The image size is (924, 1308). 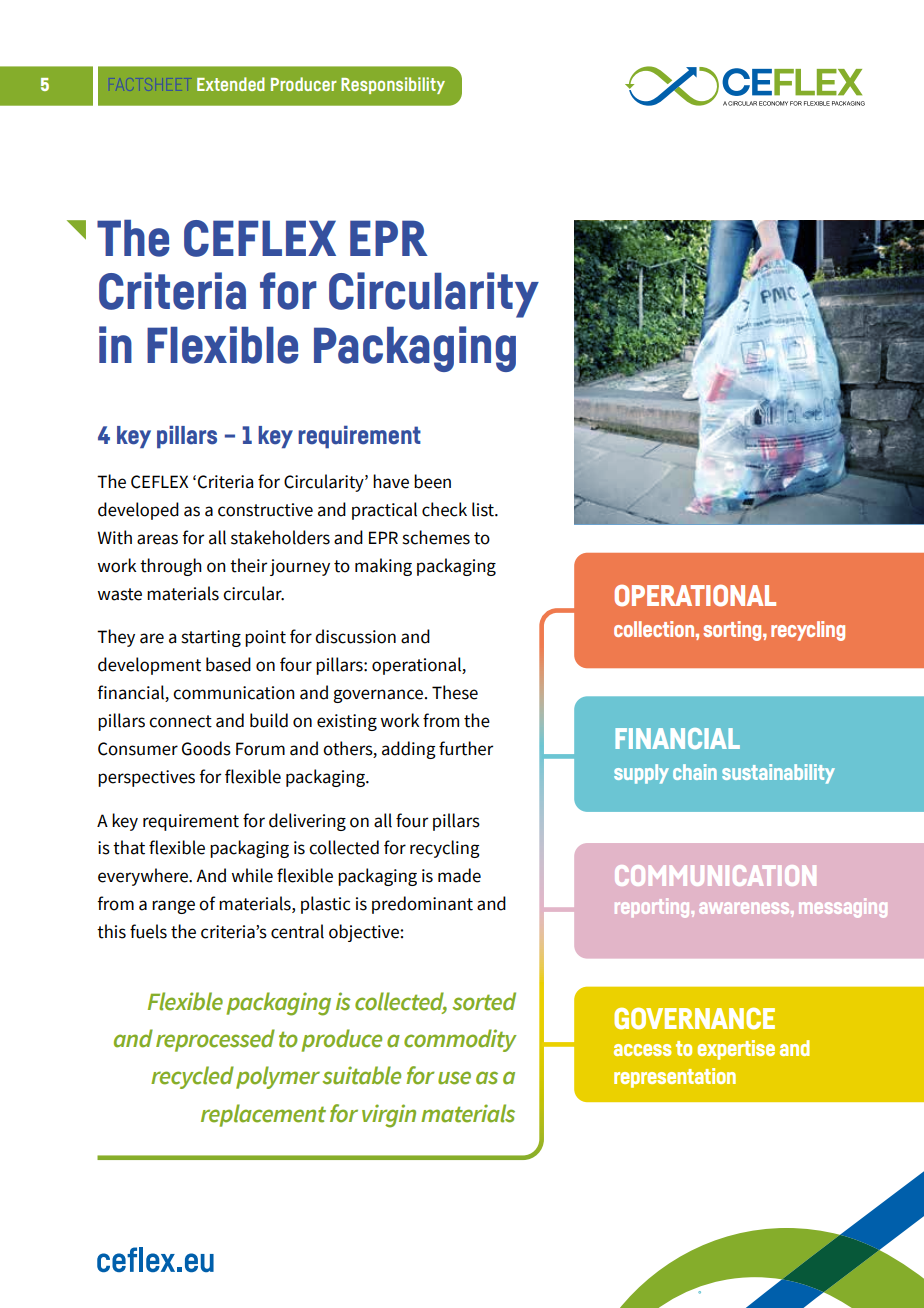 I want to click on been, so click(x=432, y=481).
